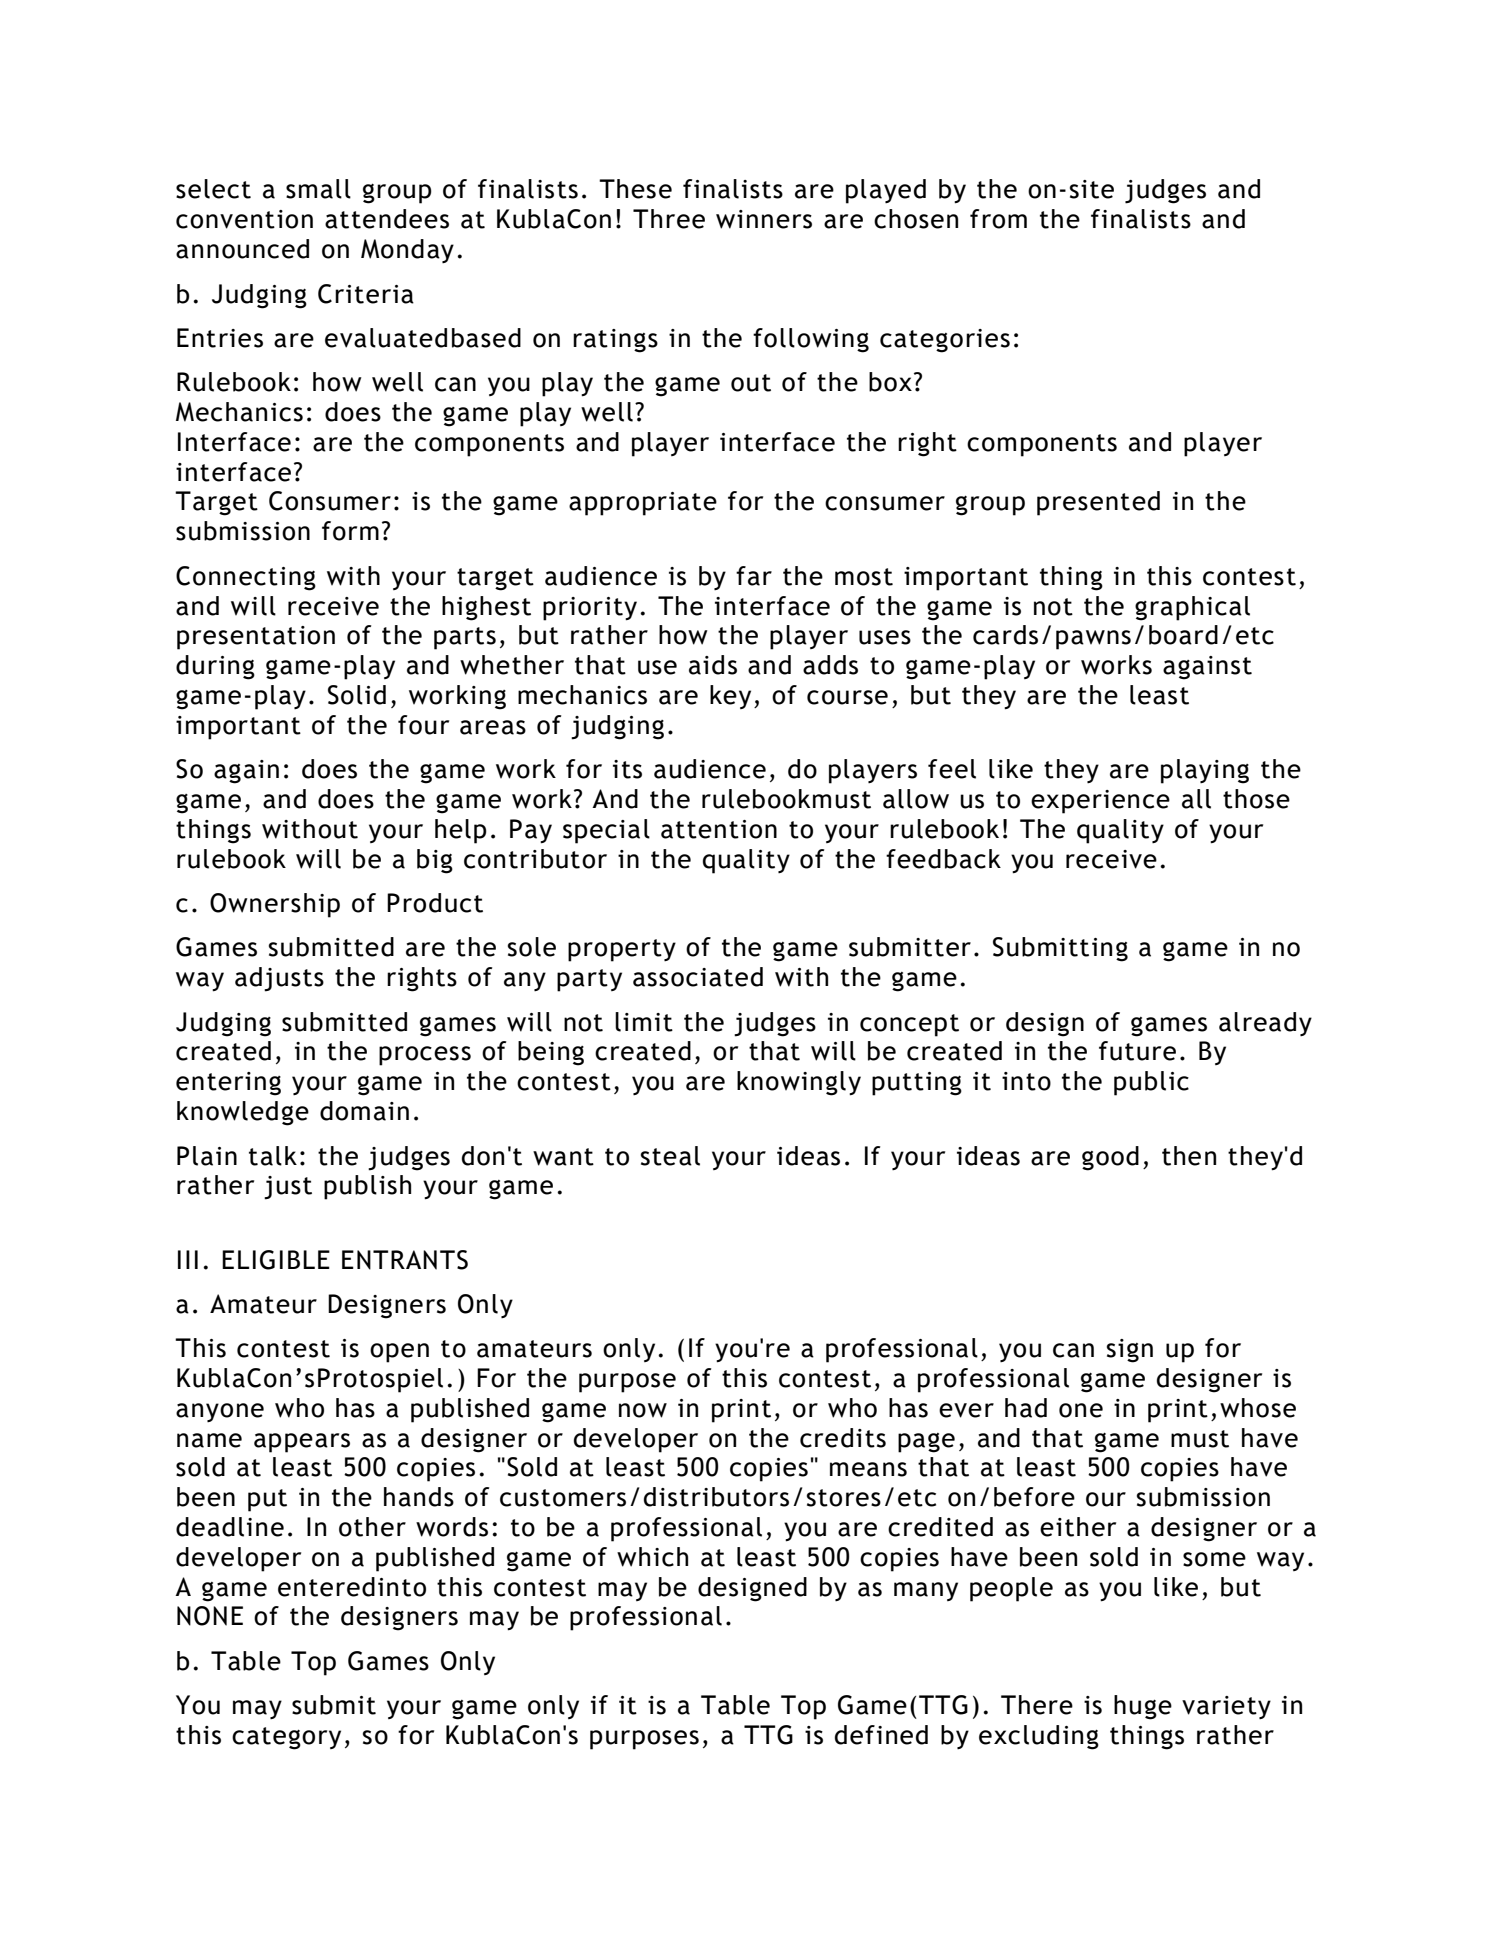  Describe the element at coordinates (881, 1735) in the page. I see `defined` at that location.
